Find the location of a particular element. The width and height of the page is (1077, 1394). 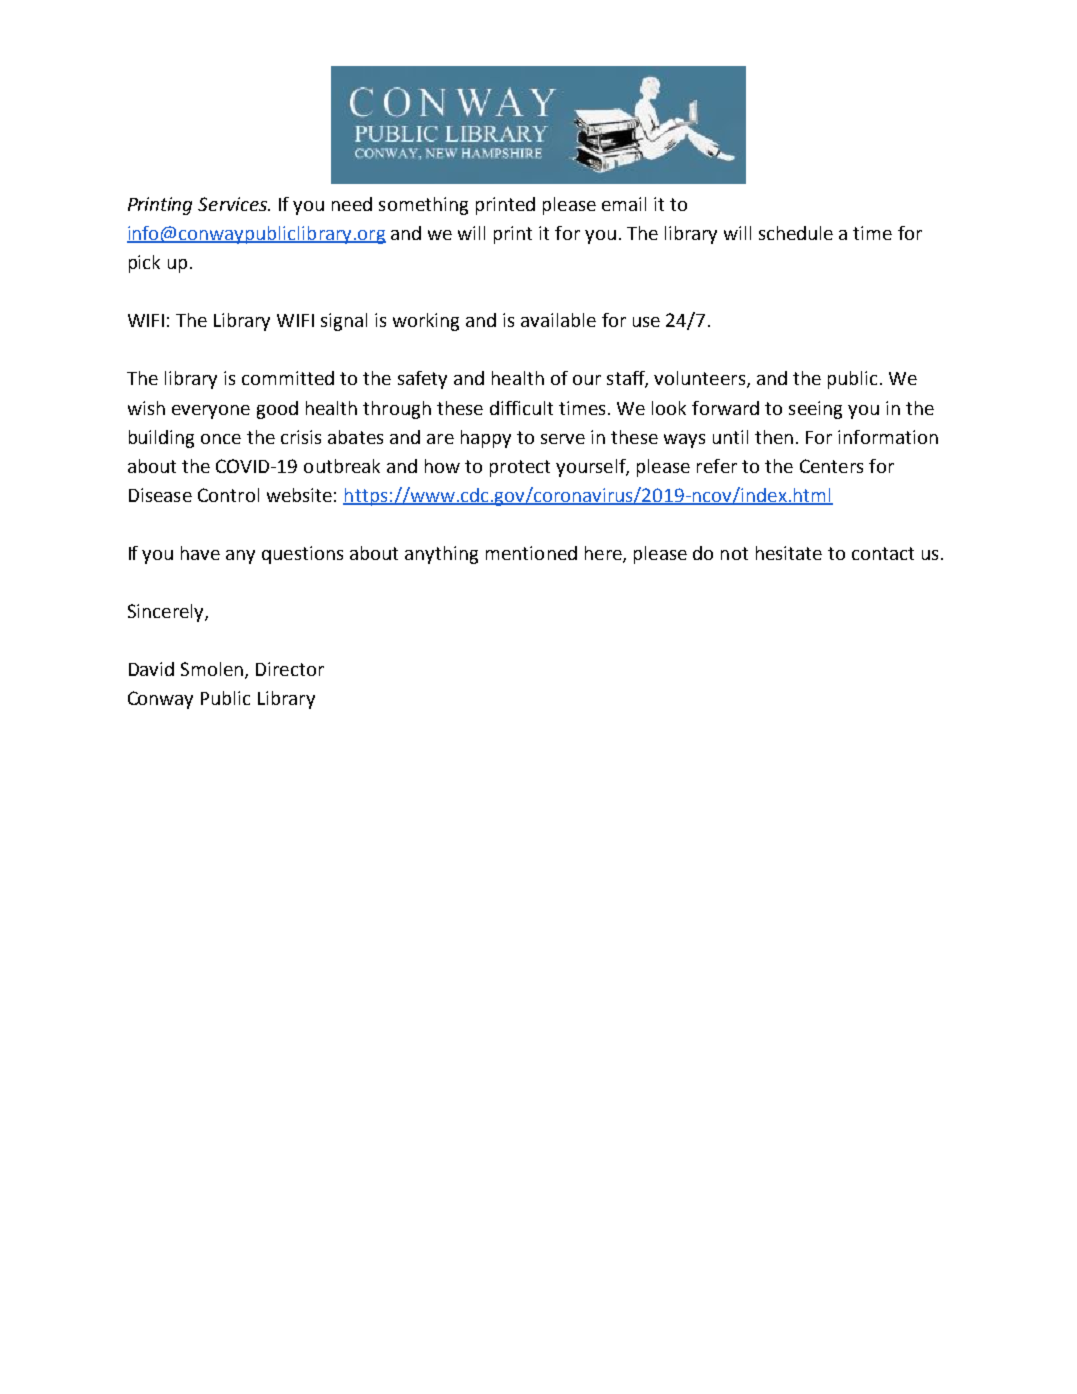

once is located at coordinates (221, 439).
